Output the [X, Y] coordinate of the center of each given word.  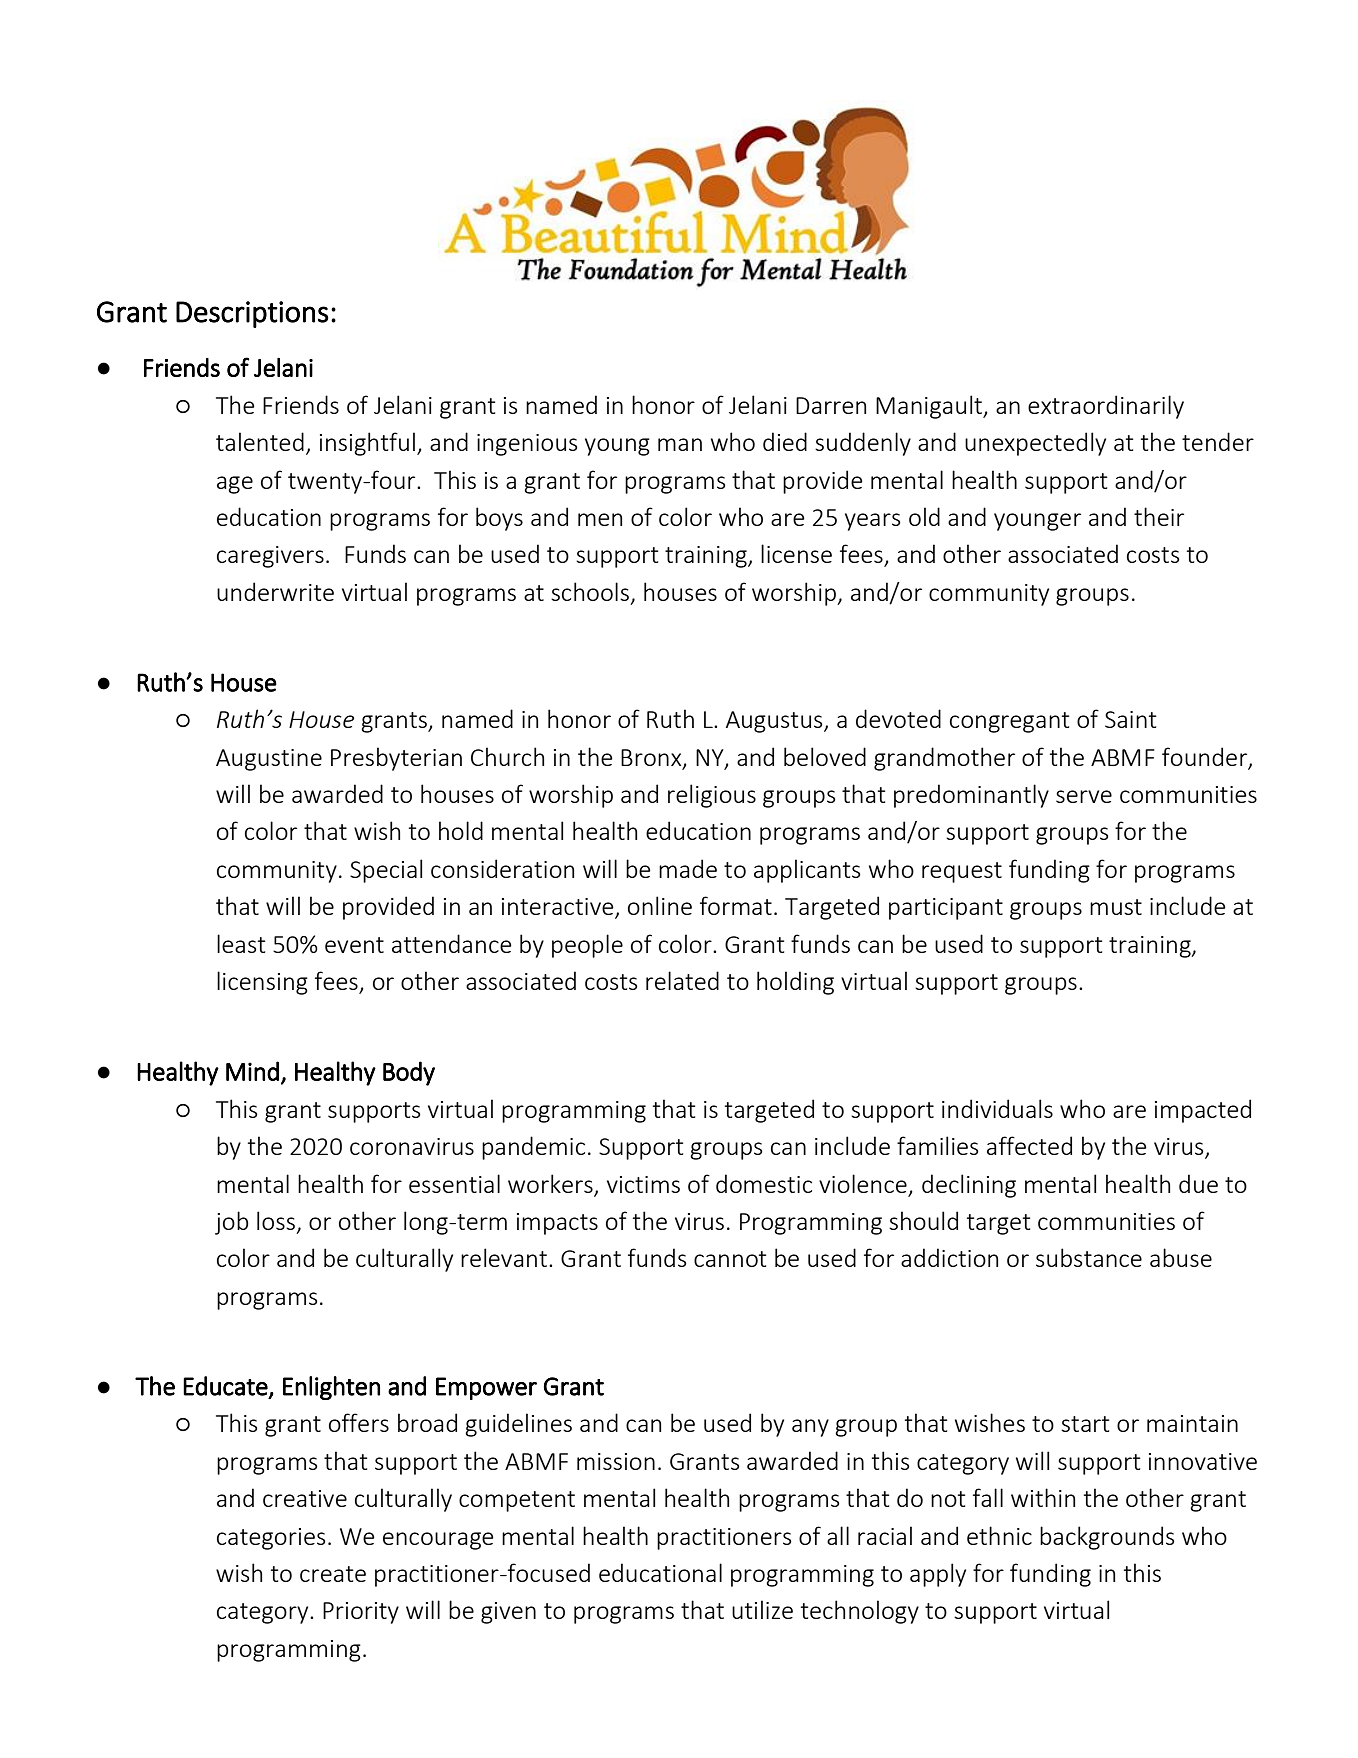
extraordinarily [1106, 407]
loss [276, 1220]
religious [712, 796]
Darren [831, 405]
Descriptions [252, 314]
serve [1084, 796]
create [333, 1574]
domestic [764, 1183]
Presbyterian [396, 759]
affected [1029, 1145]
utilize [762, 1609]
